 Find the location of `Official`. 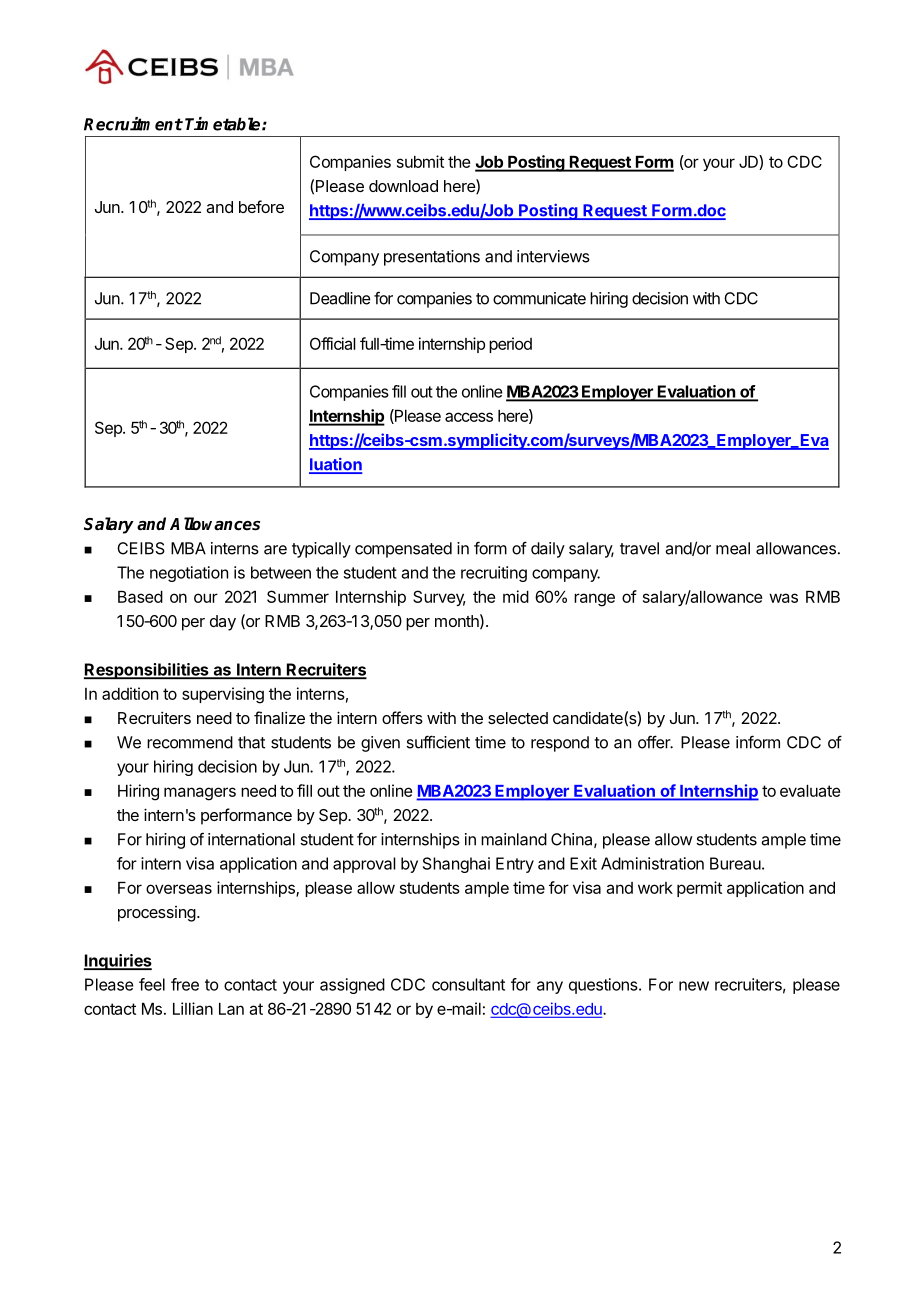

Official is located at coordinates (333, 343).
